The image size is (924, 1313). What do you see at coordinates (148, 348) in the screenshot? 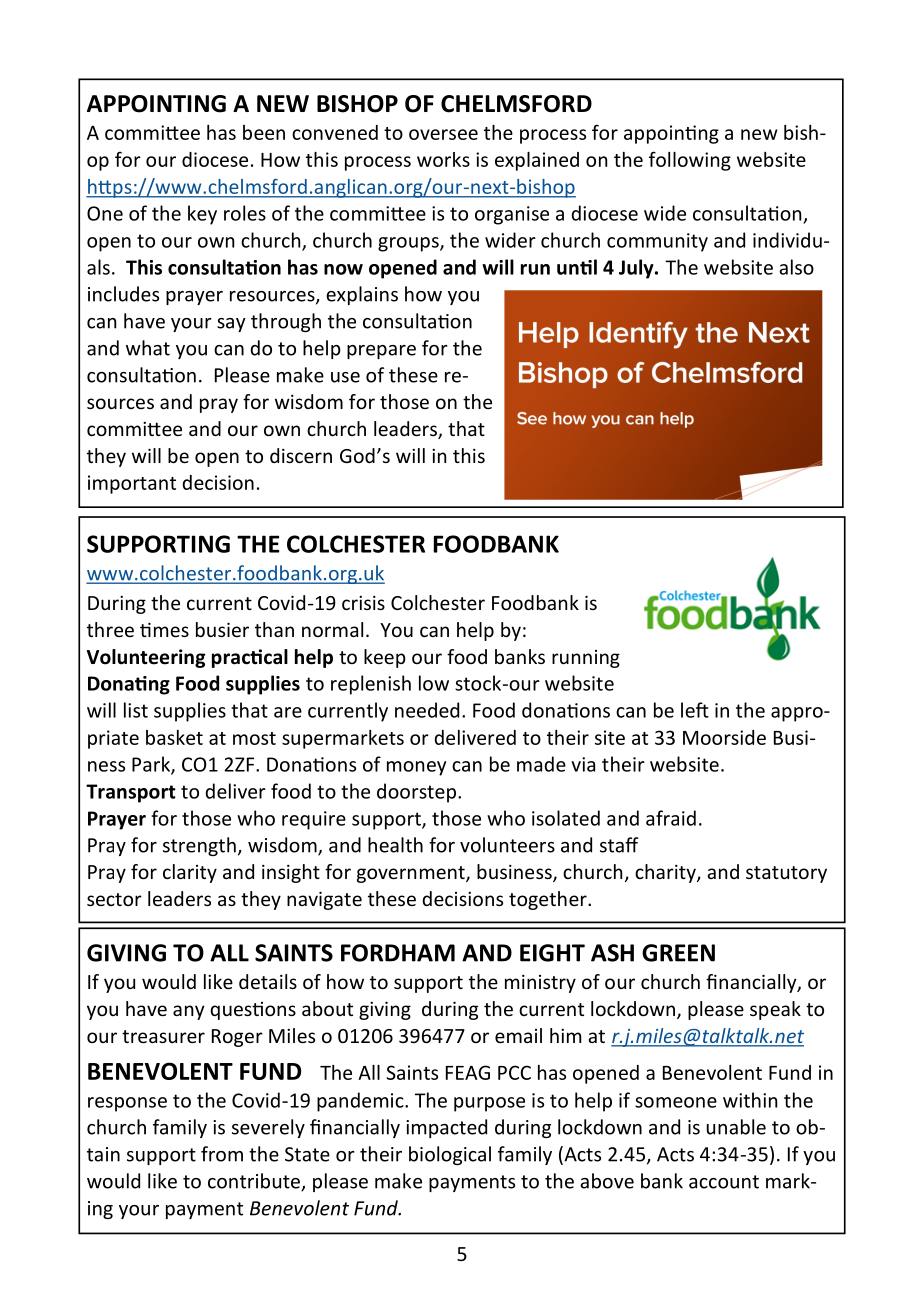
I see `what` at bounding box center [148, 348].
